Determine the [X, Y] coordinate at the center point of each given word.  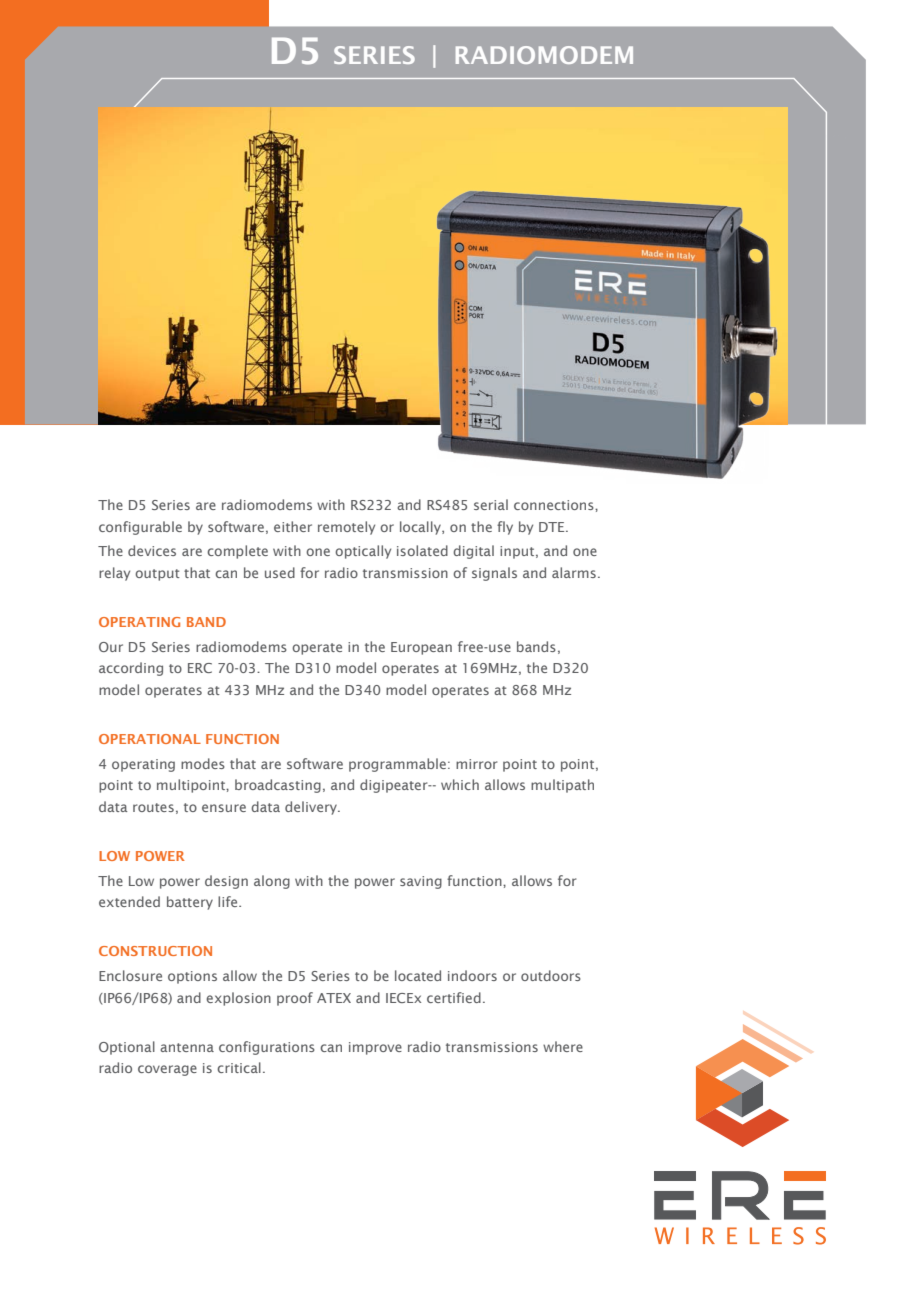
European [421, 648]
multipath [562, 786]
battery [190, 903]
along [272, 882]
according [131, 669]
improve [375, 1048]
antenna [187, 1047]
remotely [346, 528]
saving [421, 882]
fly [505, 528]
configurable [140, 528]
